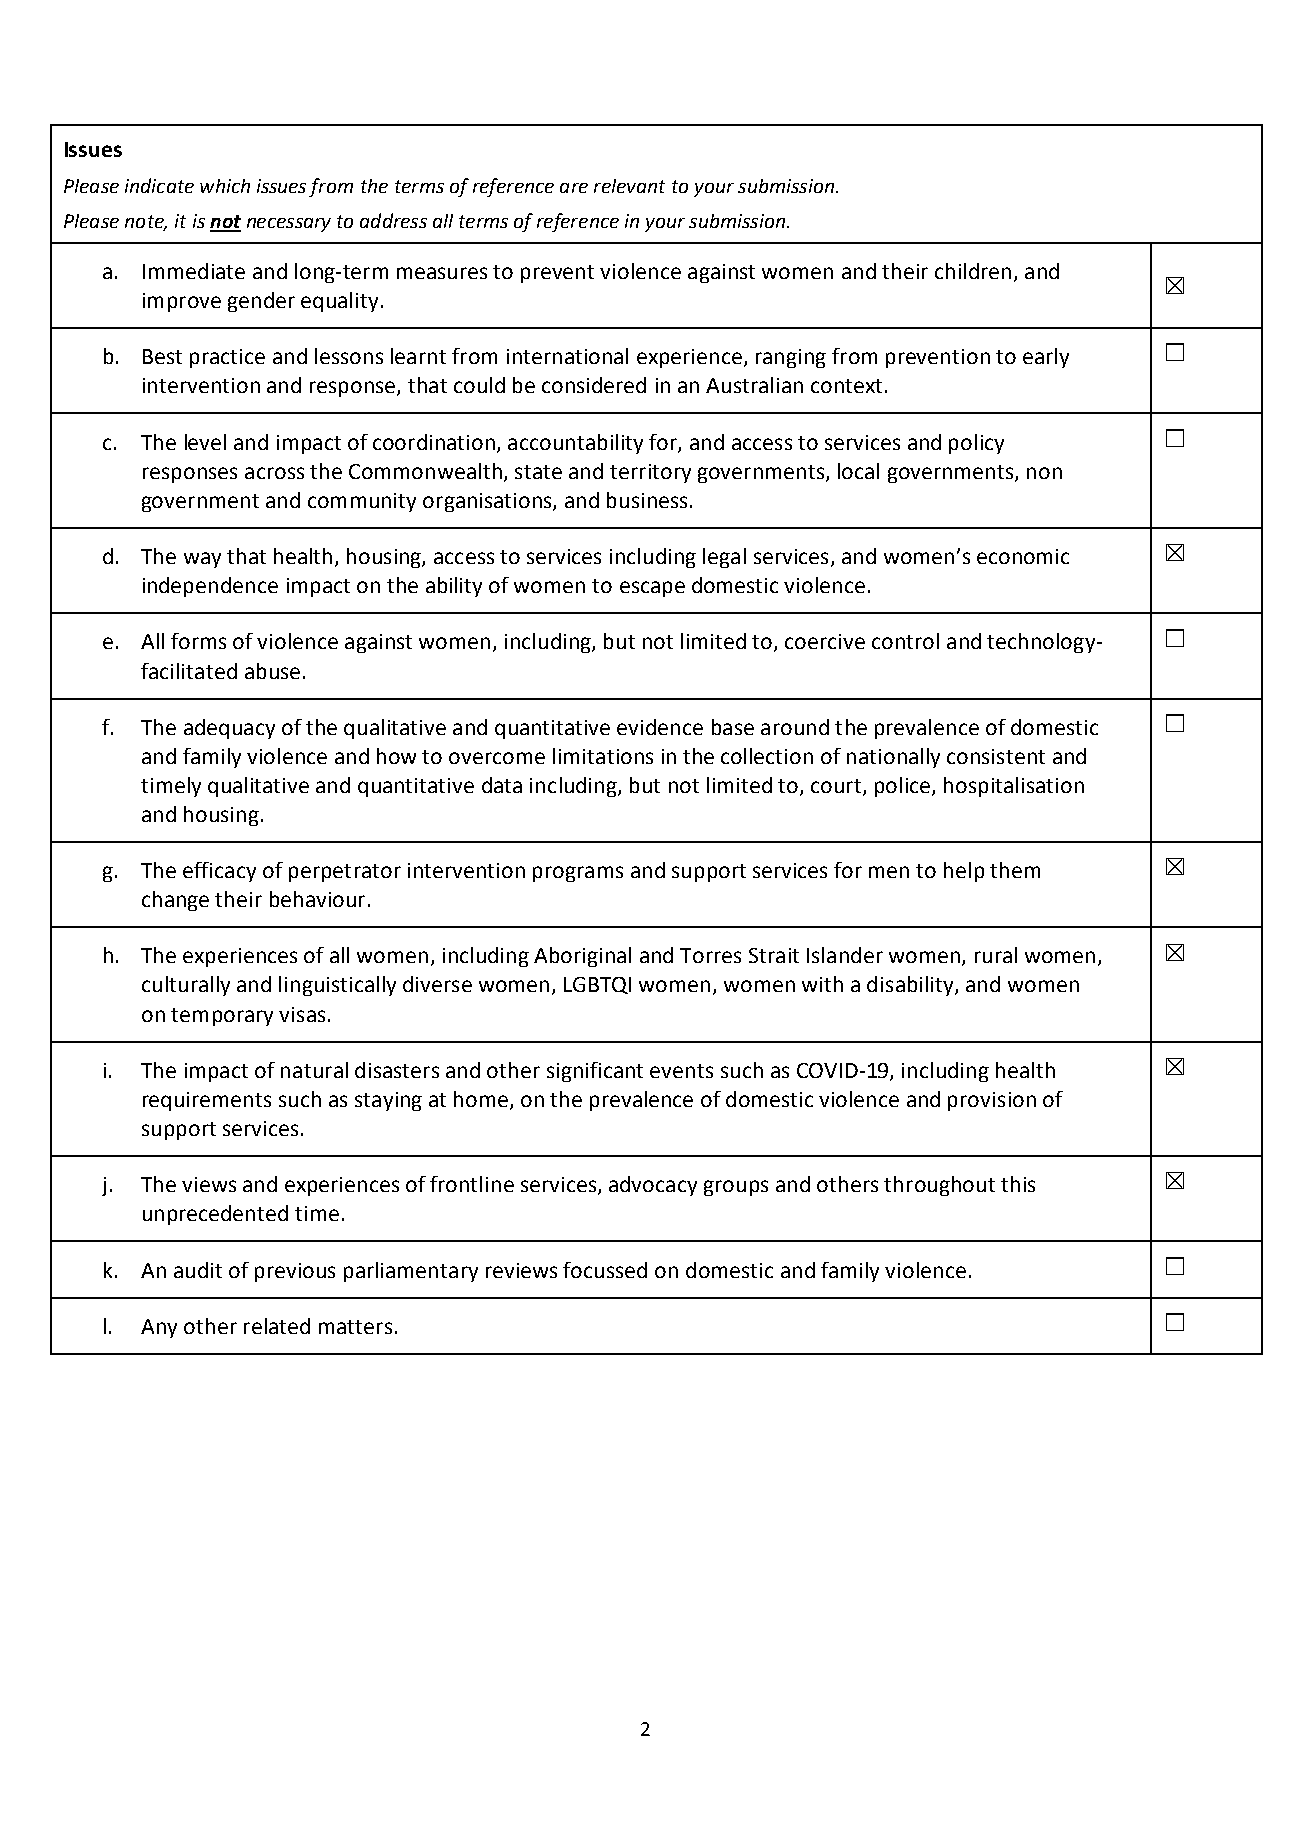  Describe the element at coordinates (574, 188) in the image. I see `are` at that location.
